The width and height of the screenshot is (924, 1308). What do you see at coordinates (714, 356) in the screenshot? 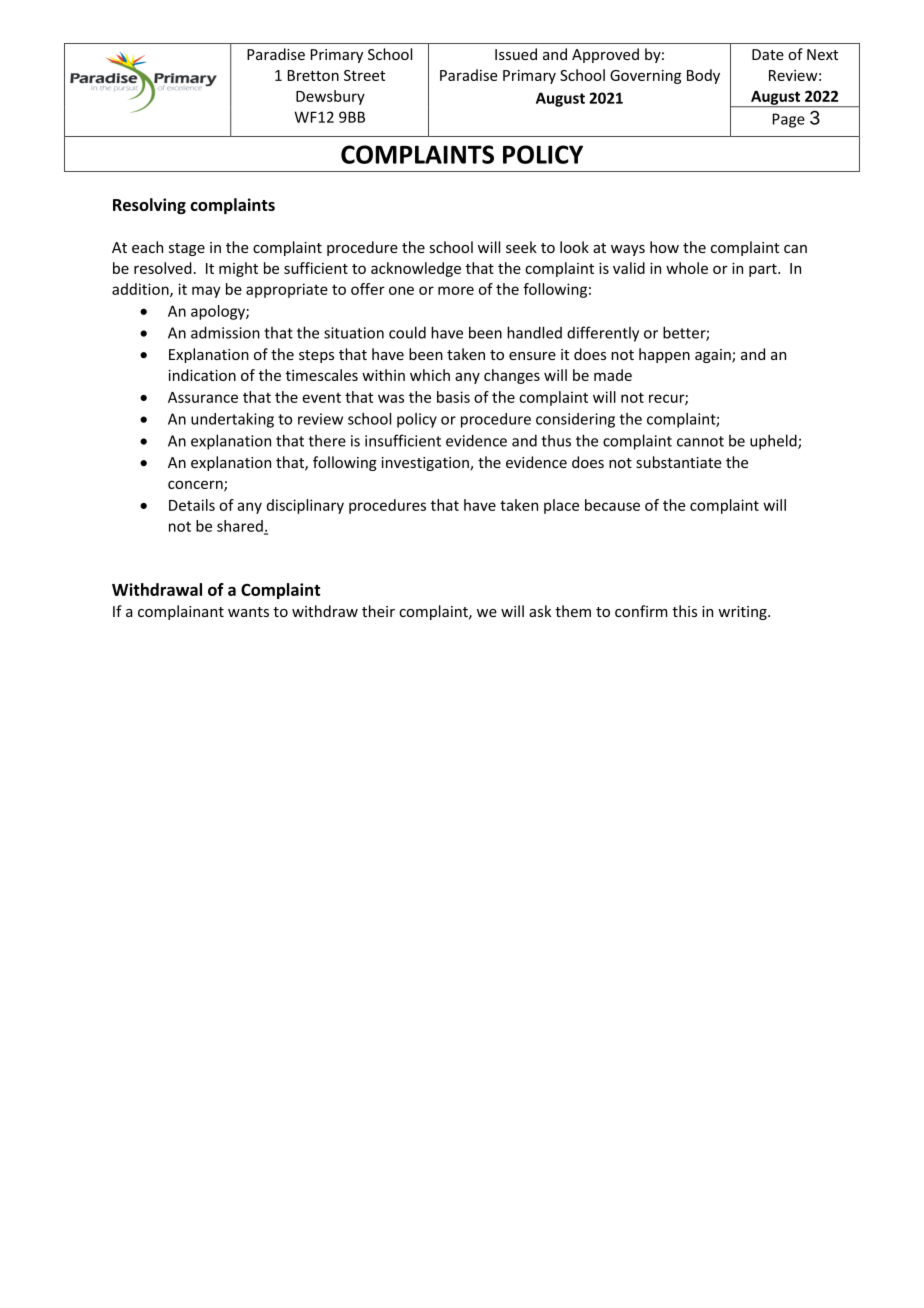
I see `again` at bounding box center [714, 356].
